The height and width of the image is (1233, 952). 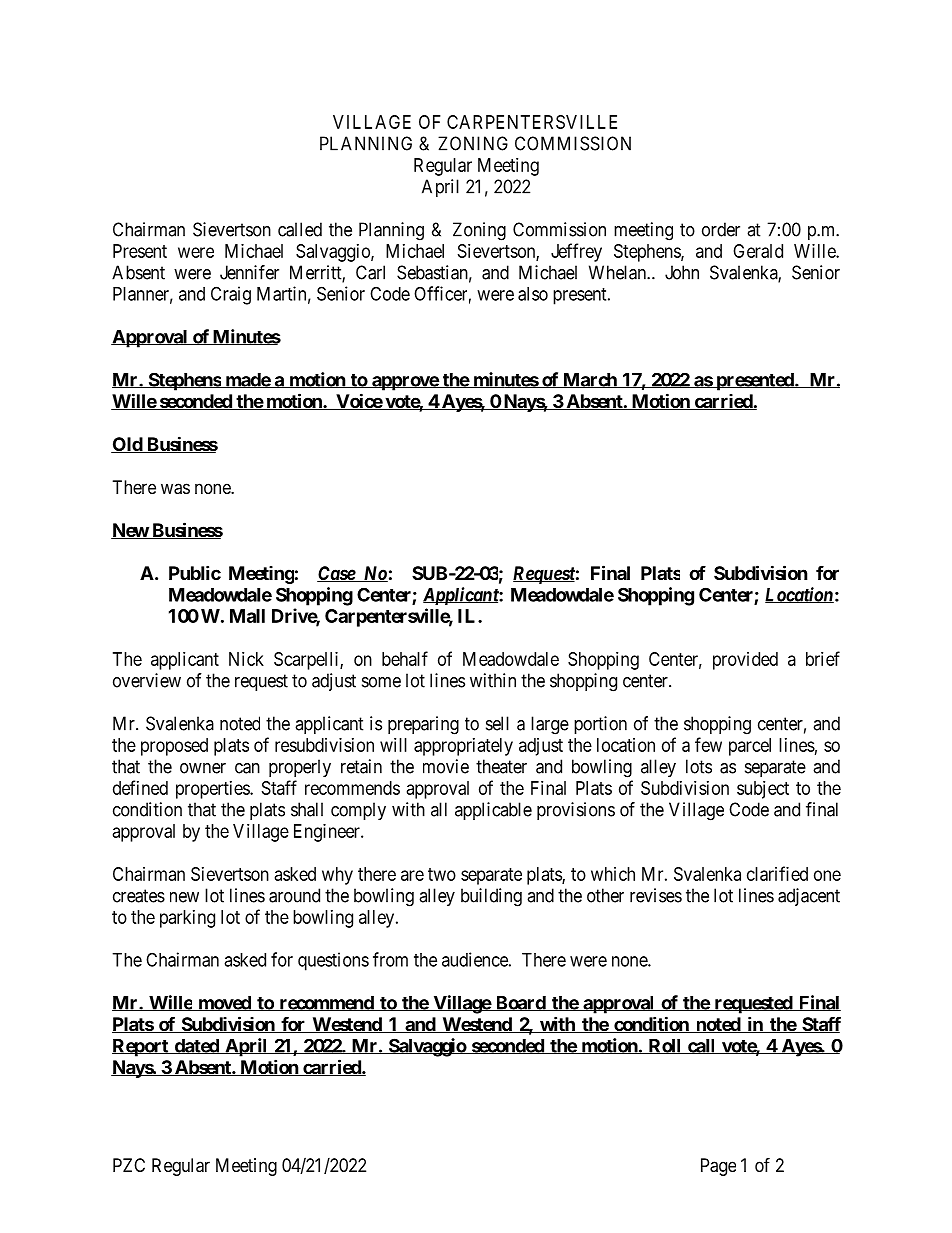 What do you see at coordinates (246, 659) in the image?
I see `Nick` at bounding box center [246, 659].
